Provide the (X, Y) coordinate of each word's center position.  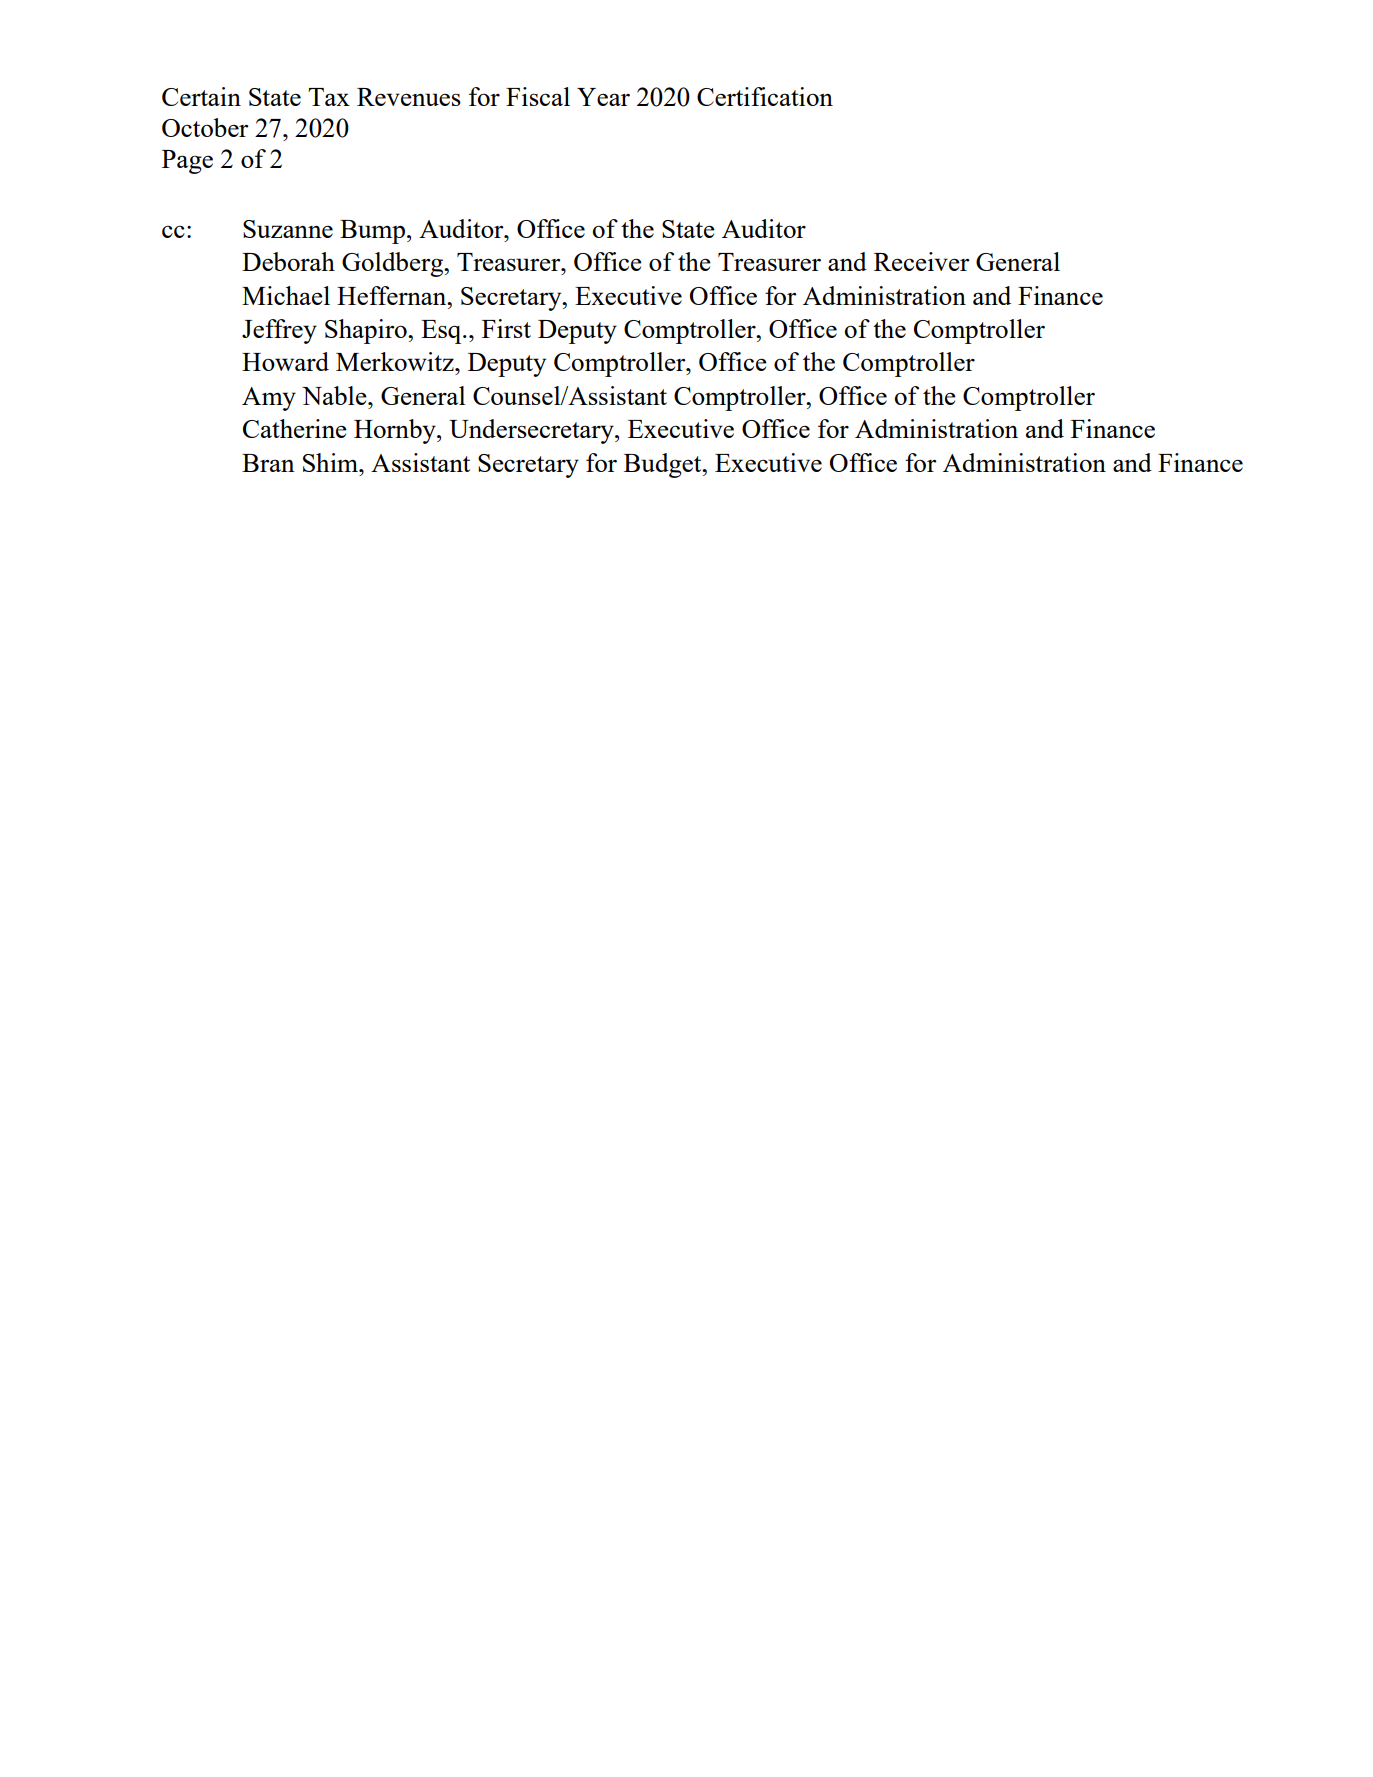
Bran (268, 463)
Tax (329, 97)
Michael (286, 295)
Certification (765, 96)
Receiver (922, 261)
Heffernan (393, 295)
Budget (664, 465)
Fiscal (538, 96)
